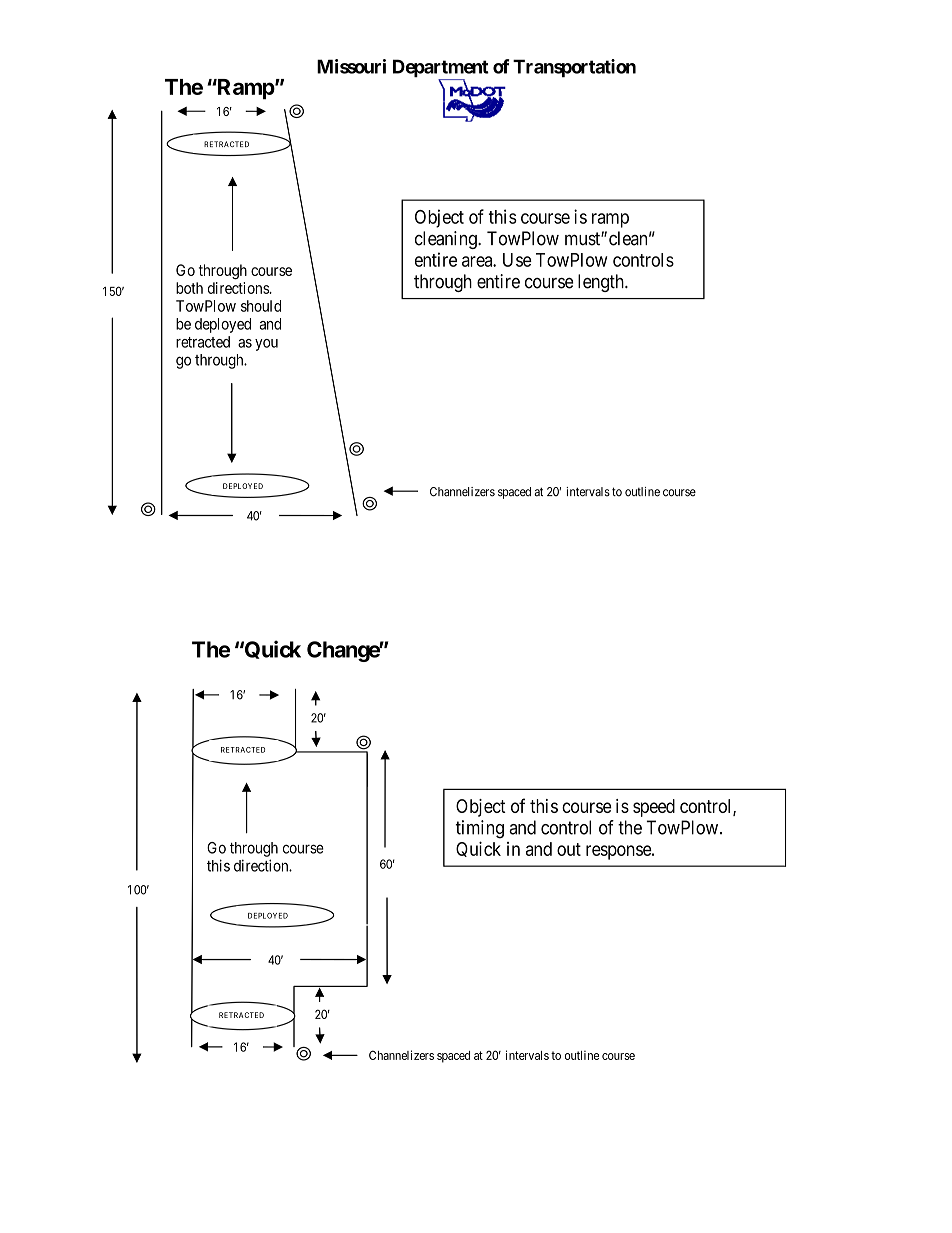 Image resolution: width=952 pixels, height=1233 pixels. I want to click on you, so click(266, 345).
